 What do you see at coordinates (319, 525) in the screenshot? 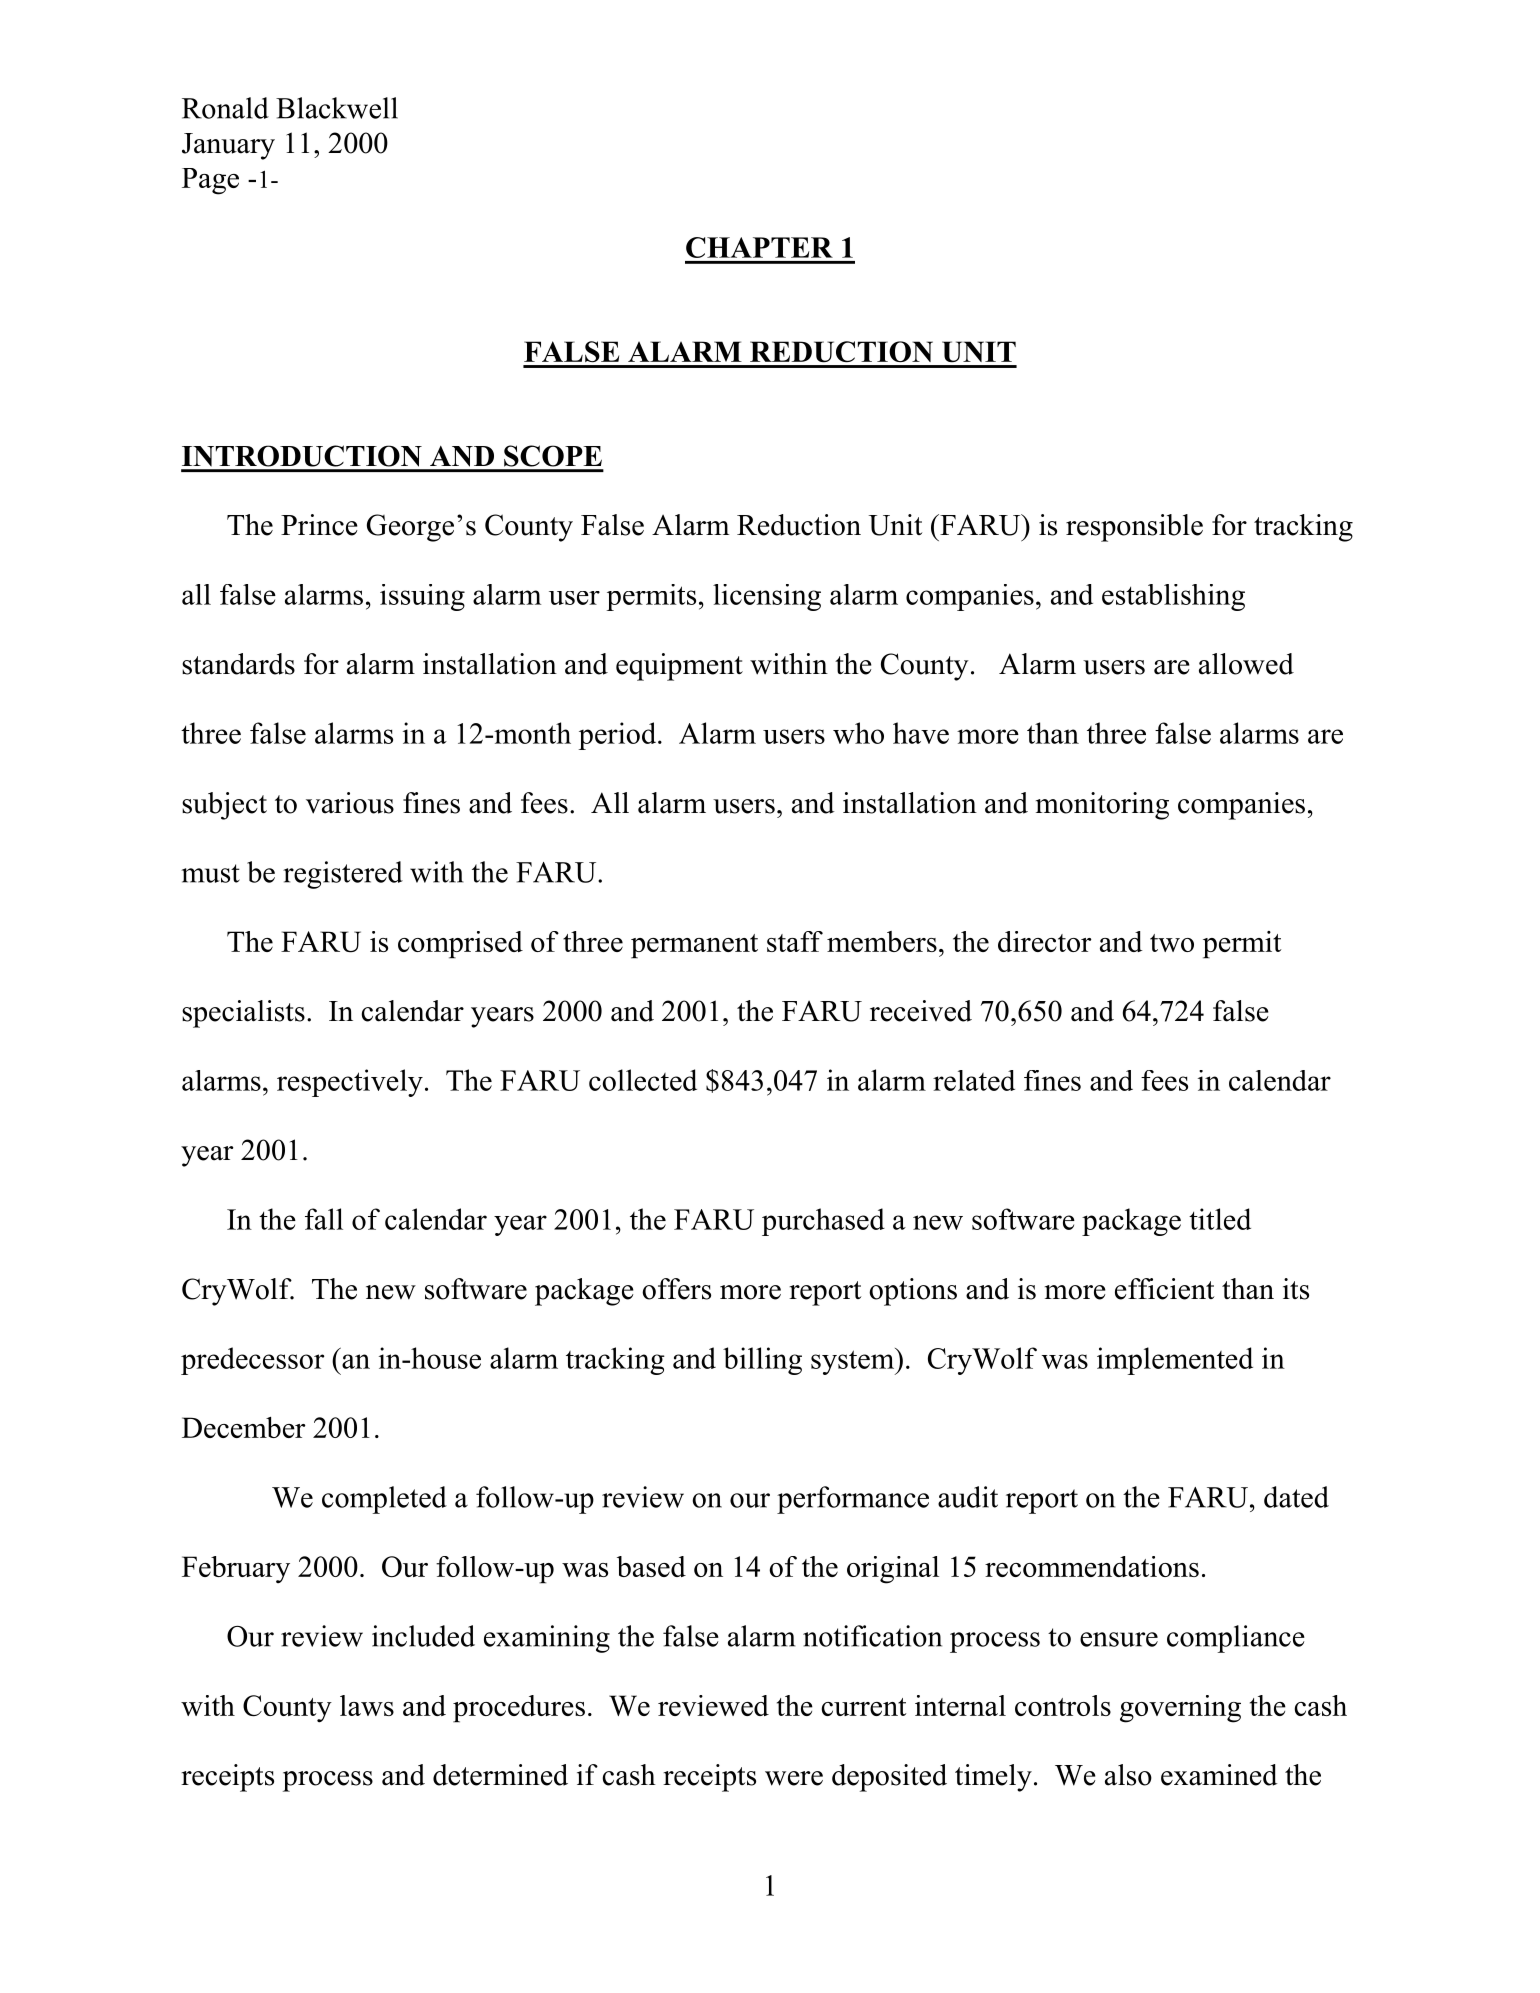
I see `Prince` at bounding box center [319, 525].
